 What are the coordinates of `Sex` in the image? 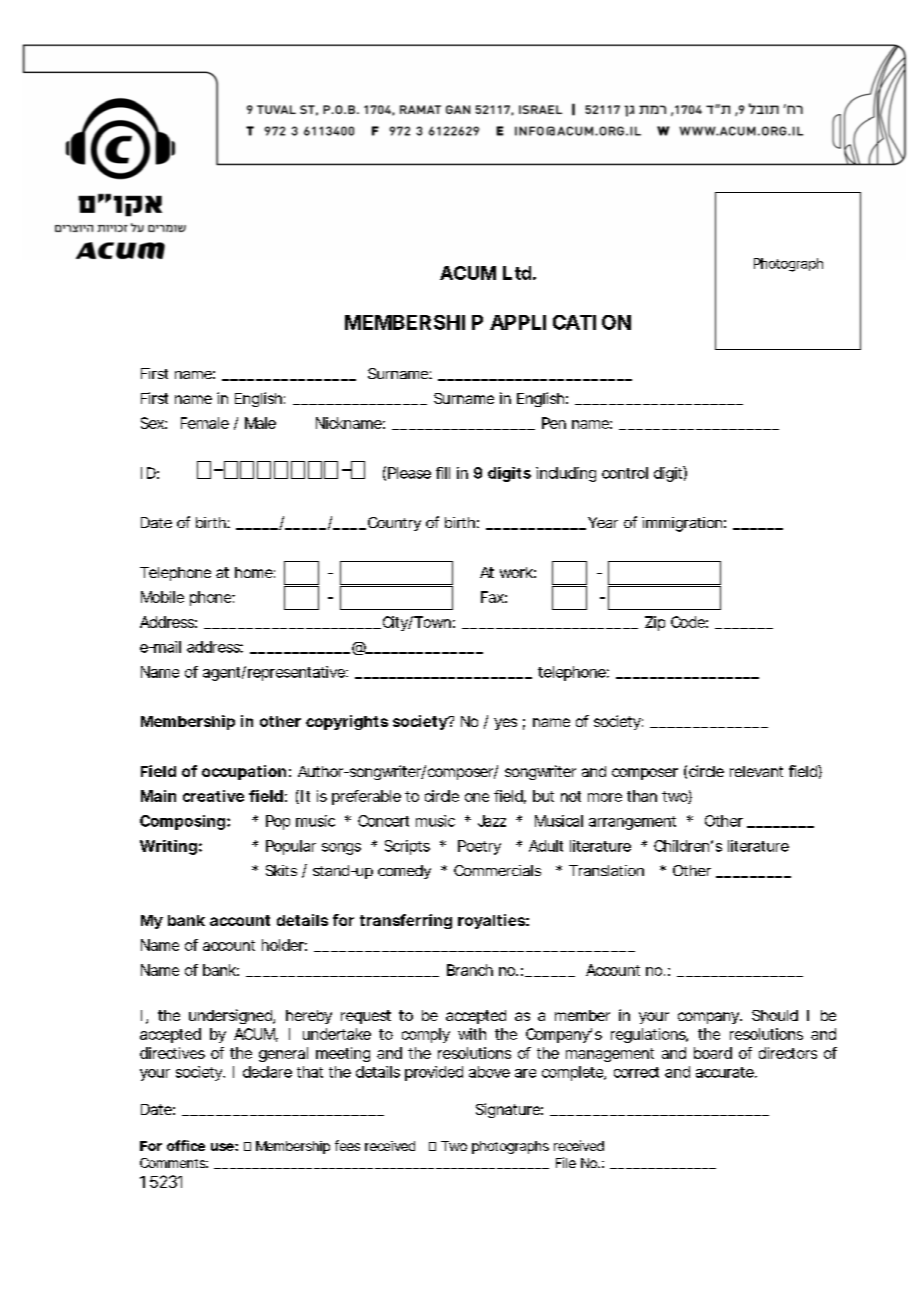 It's located at (152, 423).
